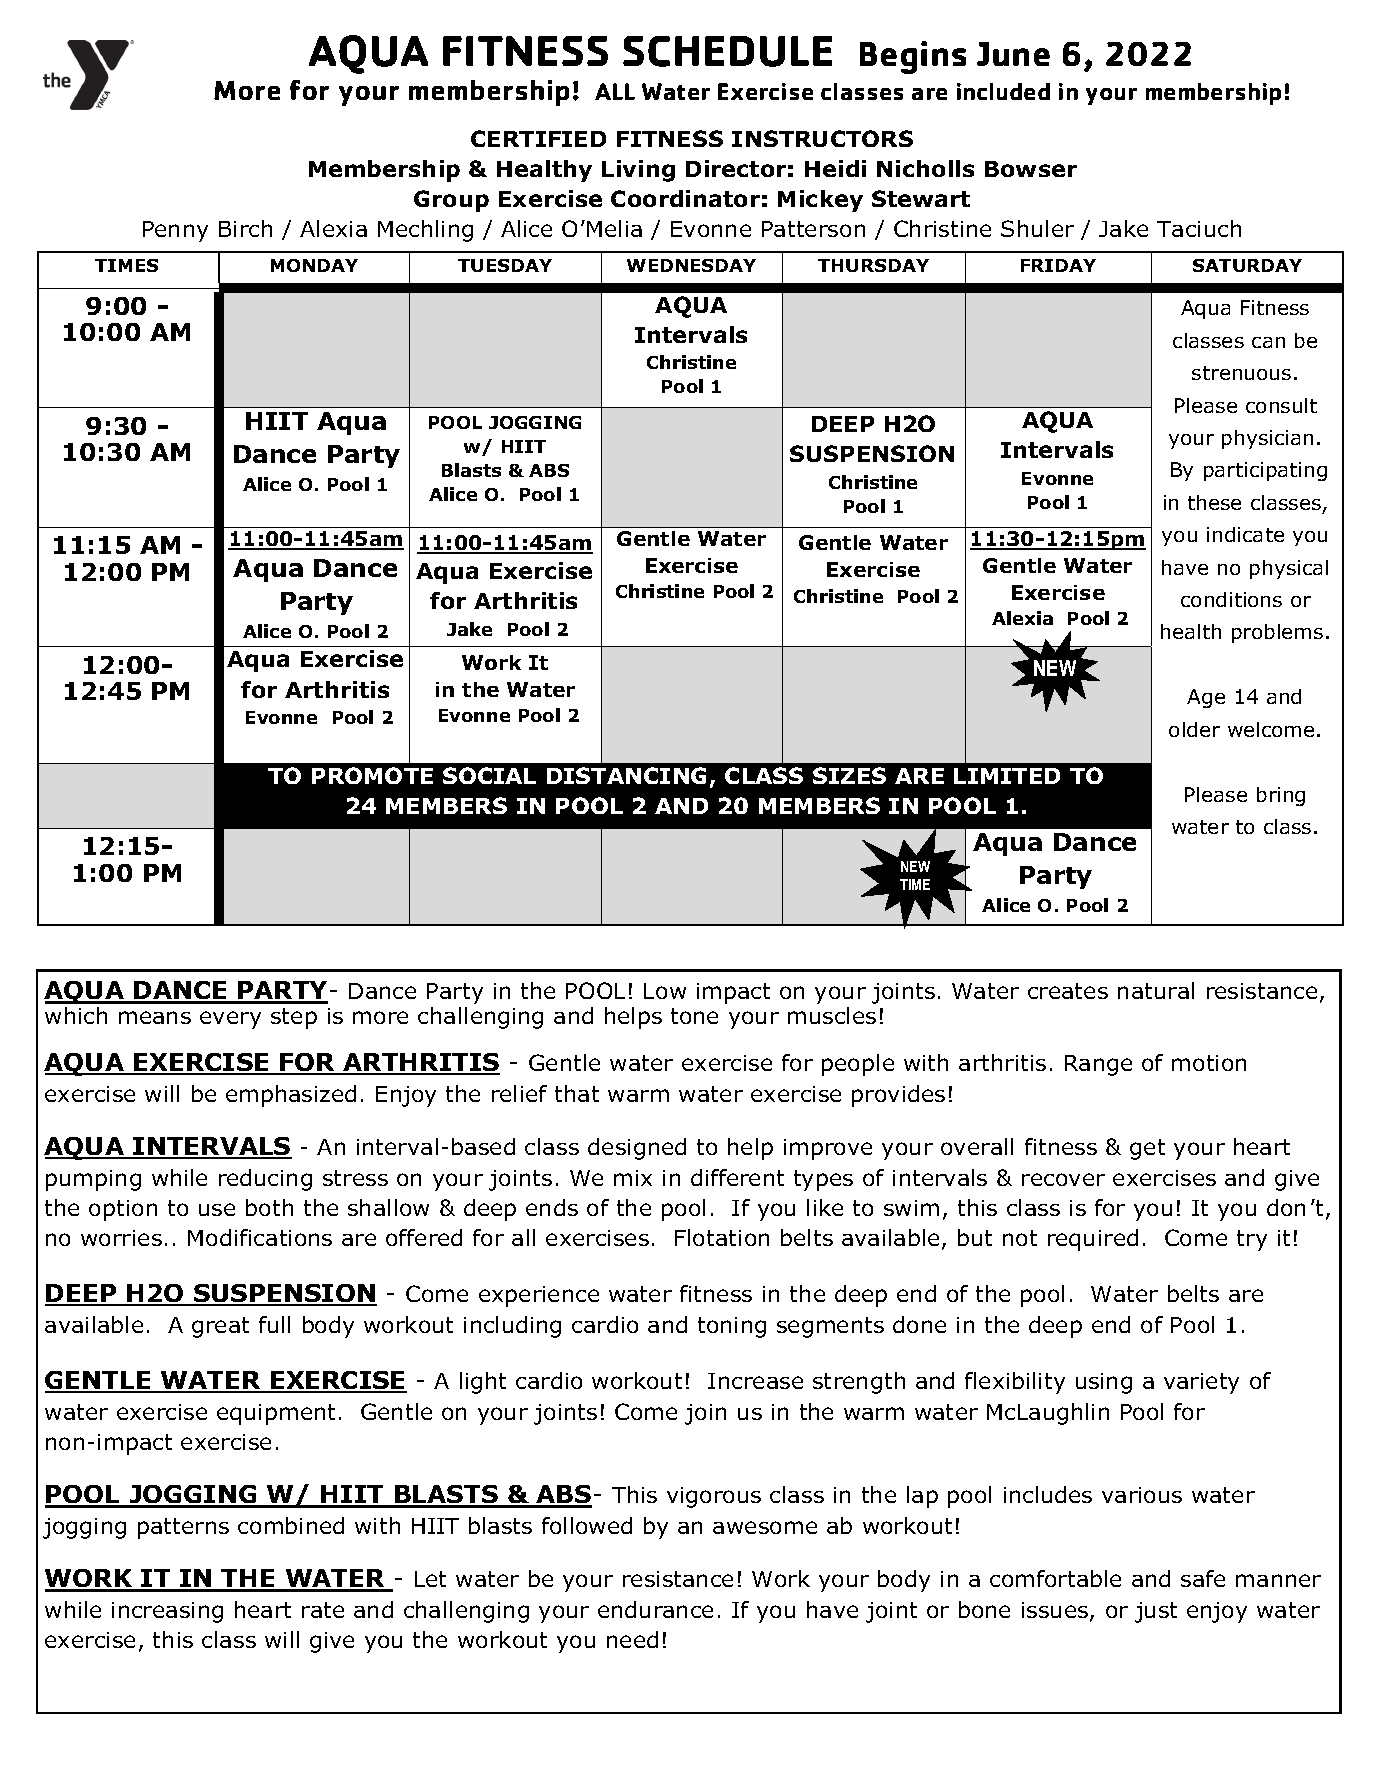  Describe the element at coordinates (1098, 1065) in the document. I see `Range` at that location.
